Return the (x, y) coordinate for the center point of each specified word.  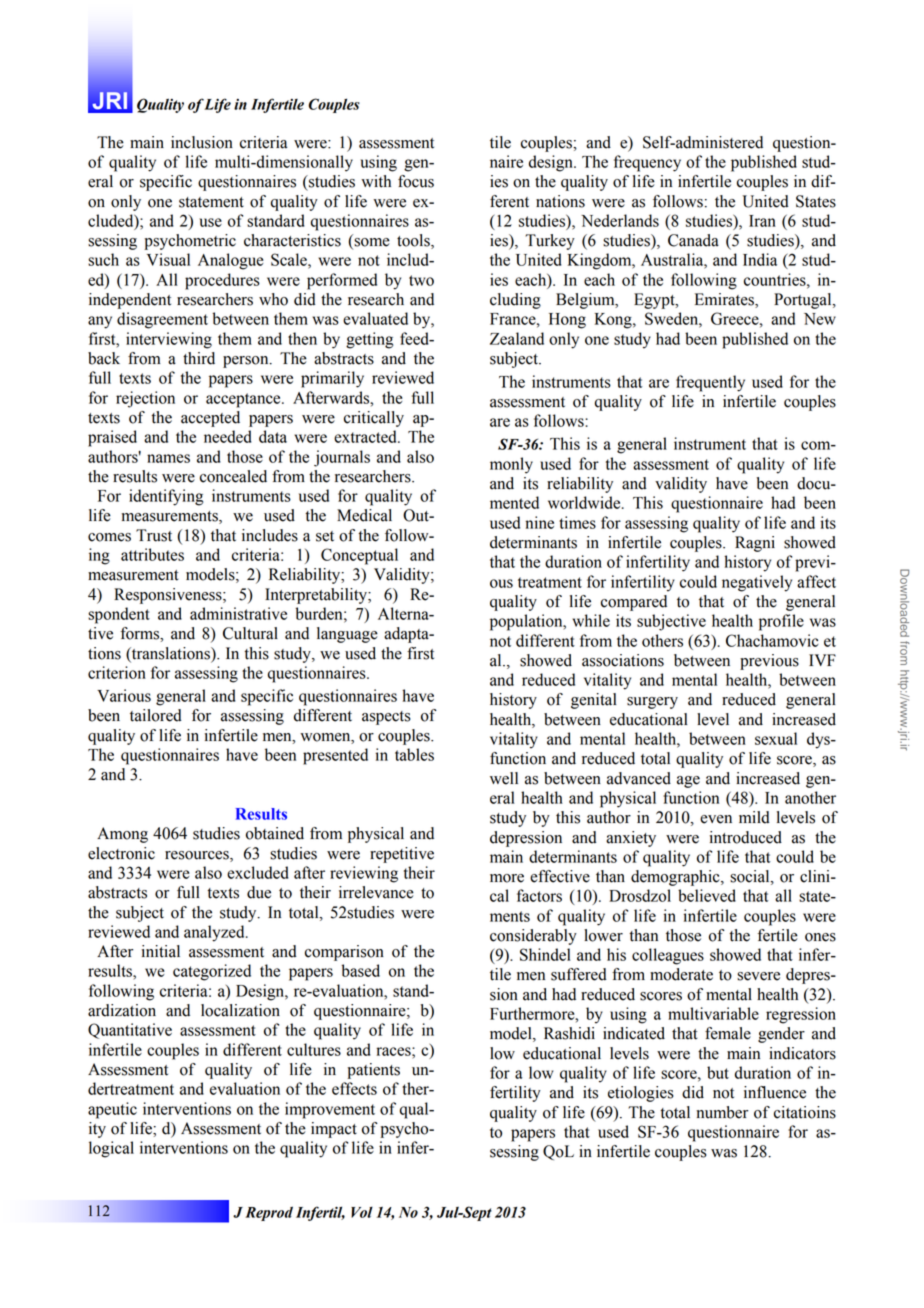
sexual (776, 738)
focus (416, 181)
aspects (386, 718)
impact (334, 1130)
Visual (168, 259)
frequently (710, 383)
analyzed (215, 933)
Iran (762, 221)
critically (374, 419)
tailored (156, 715)
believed (707, 895)
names (168, 458)
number (722, 1112)
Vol (362, 1212)
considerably (533, 937)
